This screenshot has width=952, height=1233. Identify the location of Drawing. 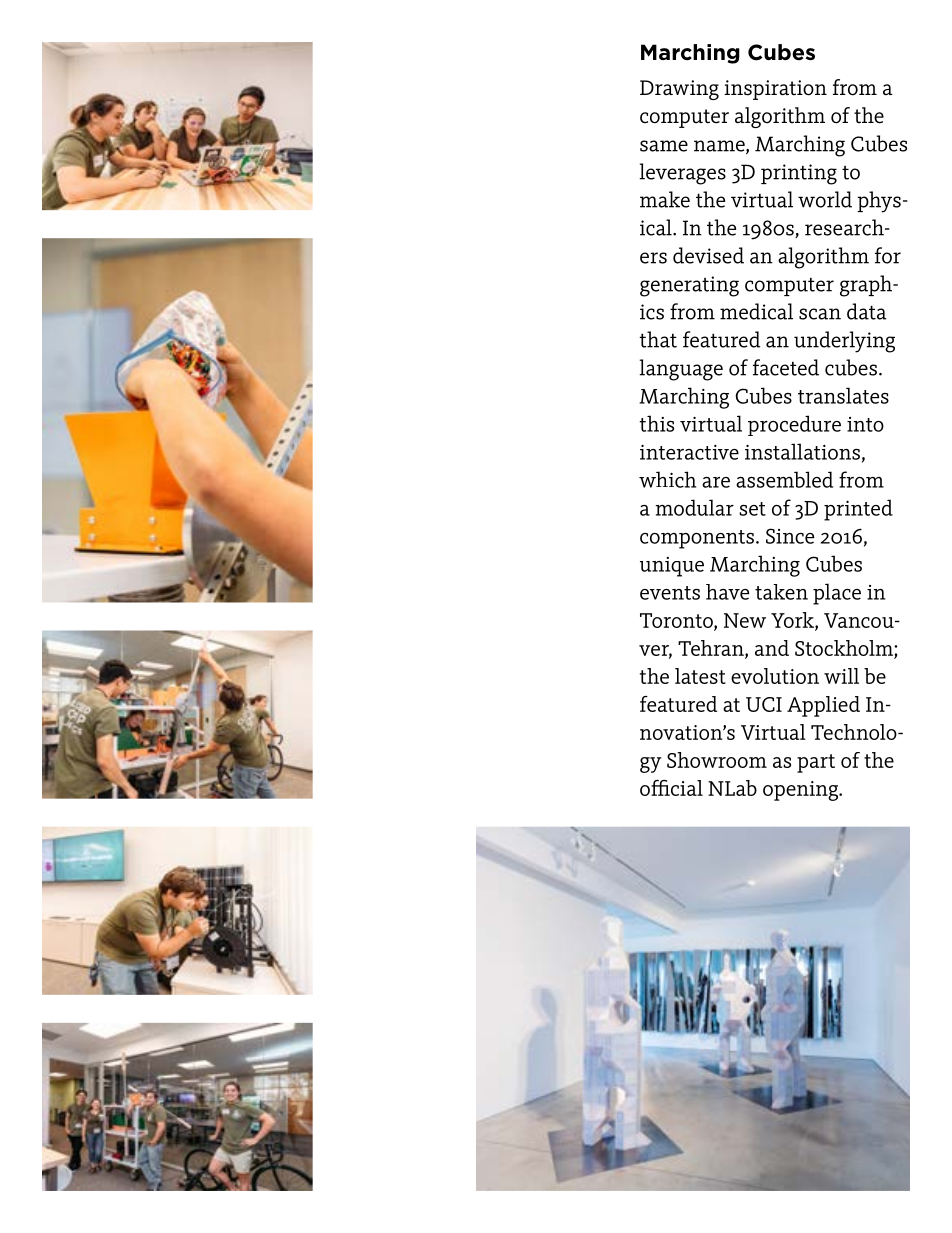
(679, 90).
